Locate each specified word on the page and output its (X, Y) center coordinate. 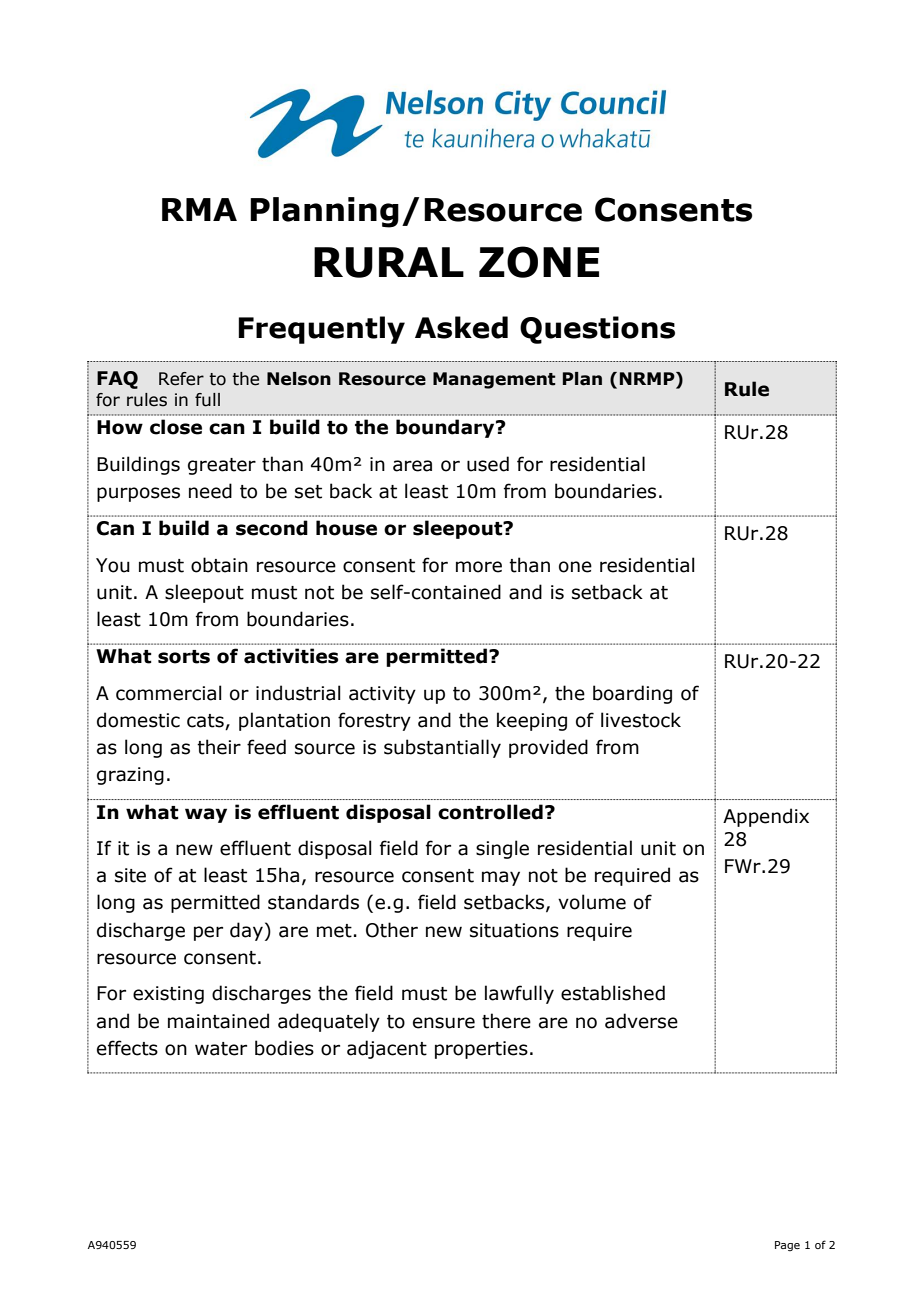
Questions (597, 330)
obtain (219, 565)
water (221, 1049)
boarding (632, 694)
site (130, 875)
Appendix (766, 817)
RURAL (389, 262)
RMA (199, 209)
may (501, 878)
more (479, 567)
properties (481, 1050)
